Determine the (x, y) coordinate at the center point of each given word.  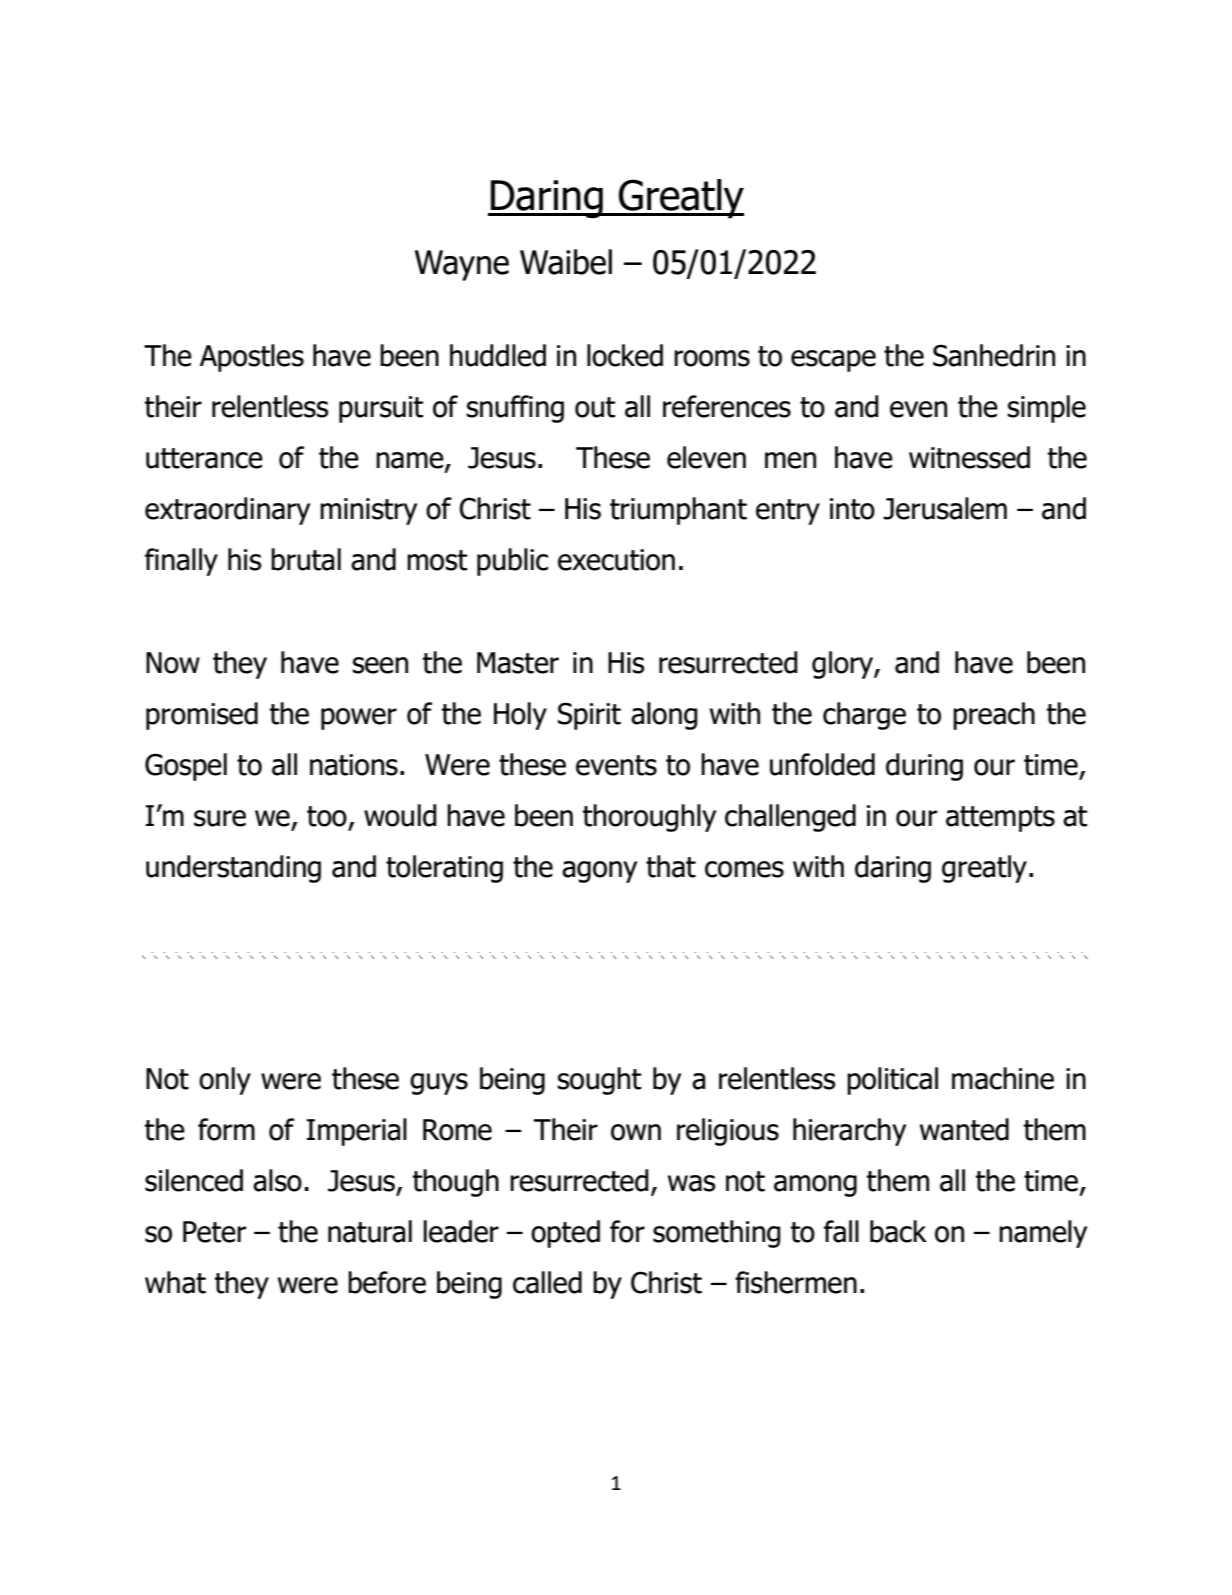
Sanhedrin (994, 355)
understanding (233, 869)
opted (565, 1234)
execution (616, 560)
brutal (306, 559)
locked (625, 355)
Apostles (252, 358)
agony (599, 872)
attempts (1000, 819)
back (898, 1231)
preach (994, 716)
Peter (214, 1232)
